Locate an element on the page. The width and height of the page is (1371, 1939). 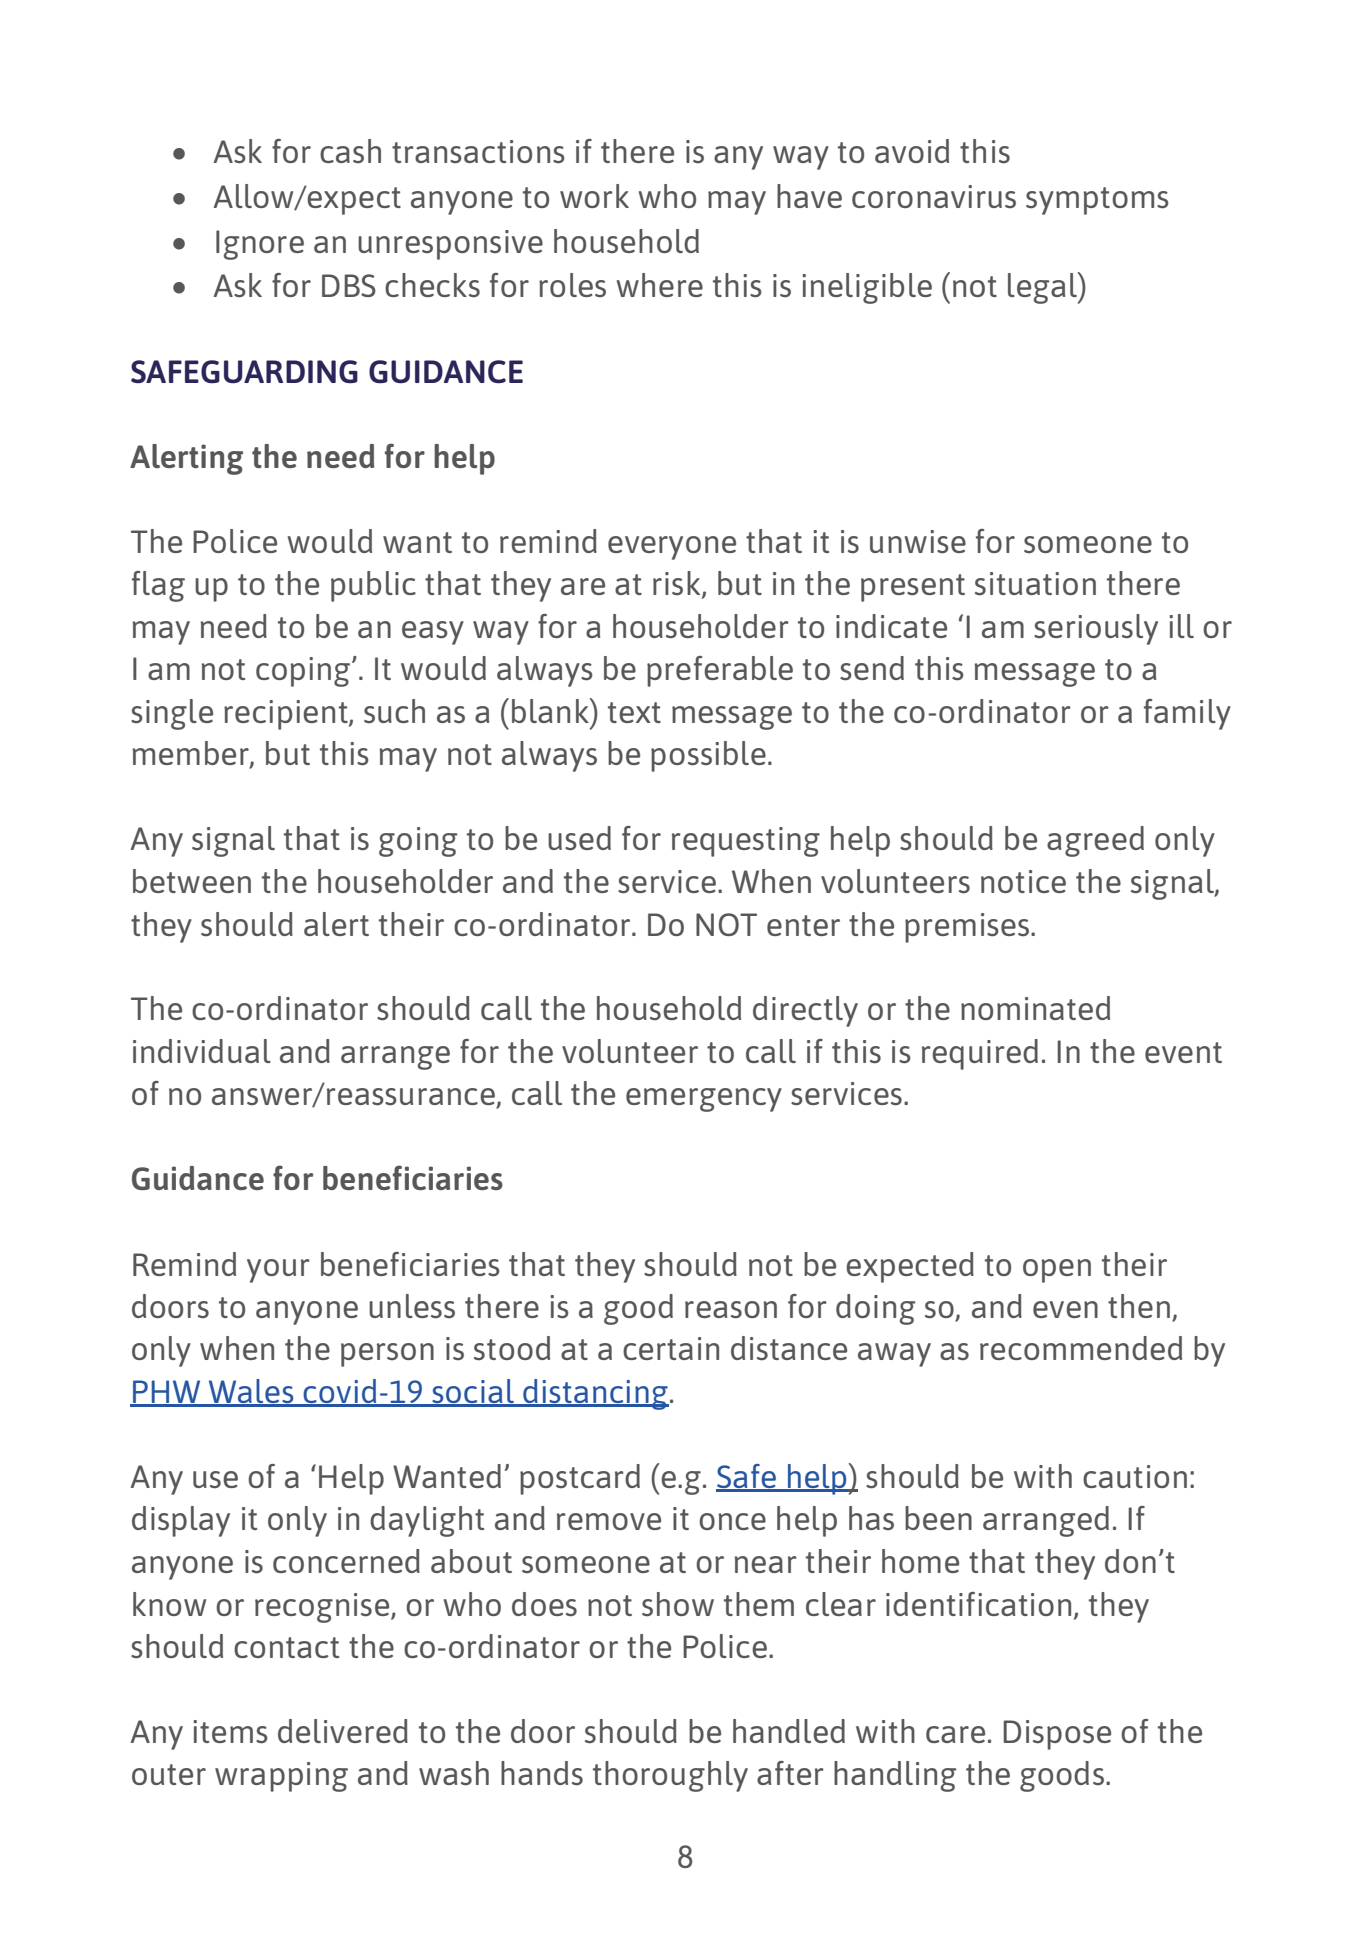
symptoms is located at coordinates (1097, 201).
